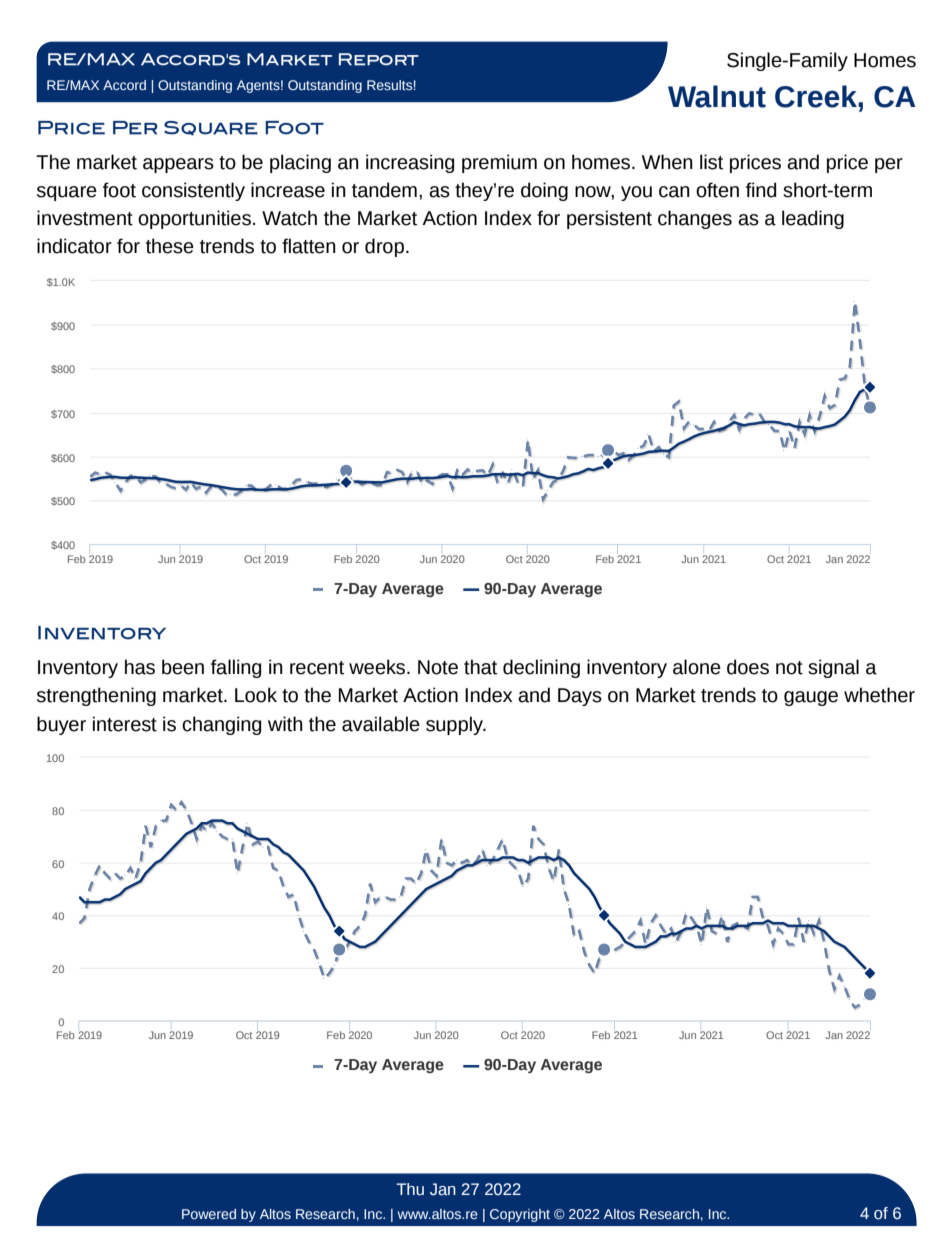 The height and width of the page is (1233, 952). Describe the element at coordinates (748, 667) in the page. I see `does` at that location.
